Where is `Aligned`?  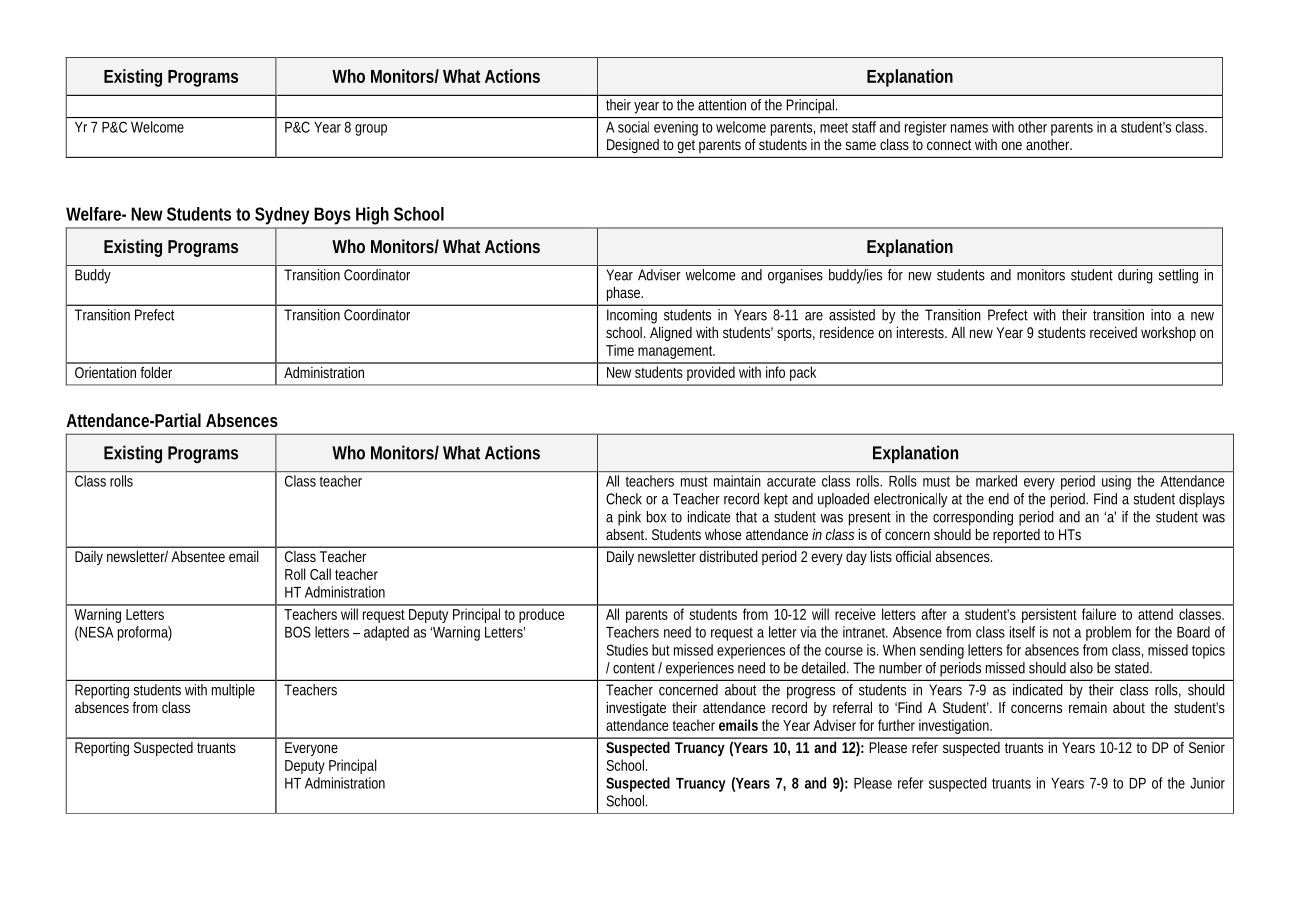
Aligned is located at coordinates (671, 333).
